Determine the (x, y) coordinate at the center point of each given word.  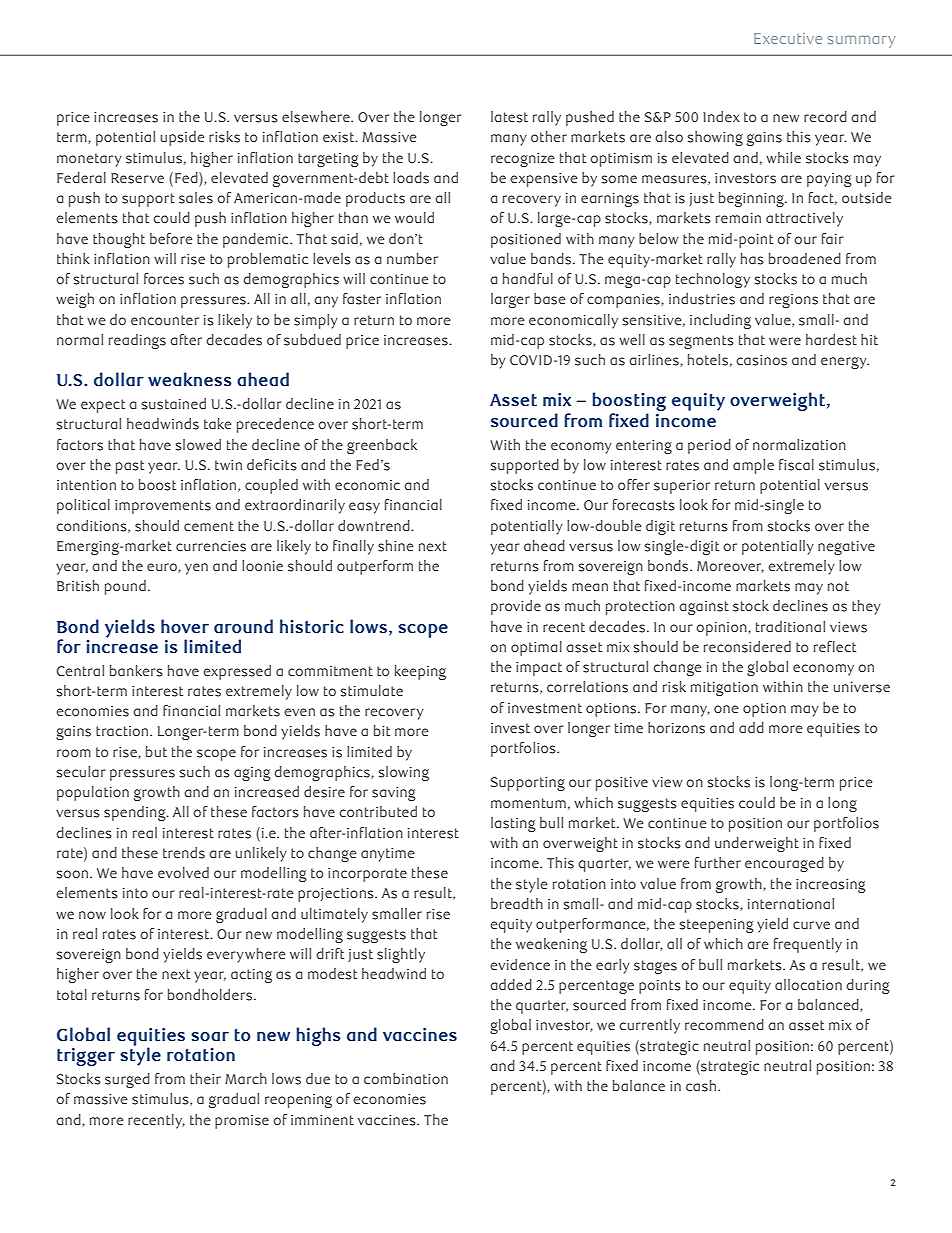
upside (183, 138)
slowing (404, 773)
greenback (382, 446)
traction (123, 731)
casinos (761, 360)
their (205, 1078)
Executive (788, 38)
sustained (174, 404)
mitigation (724, 689)
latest (509, 117)
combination (406, 1078)
